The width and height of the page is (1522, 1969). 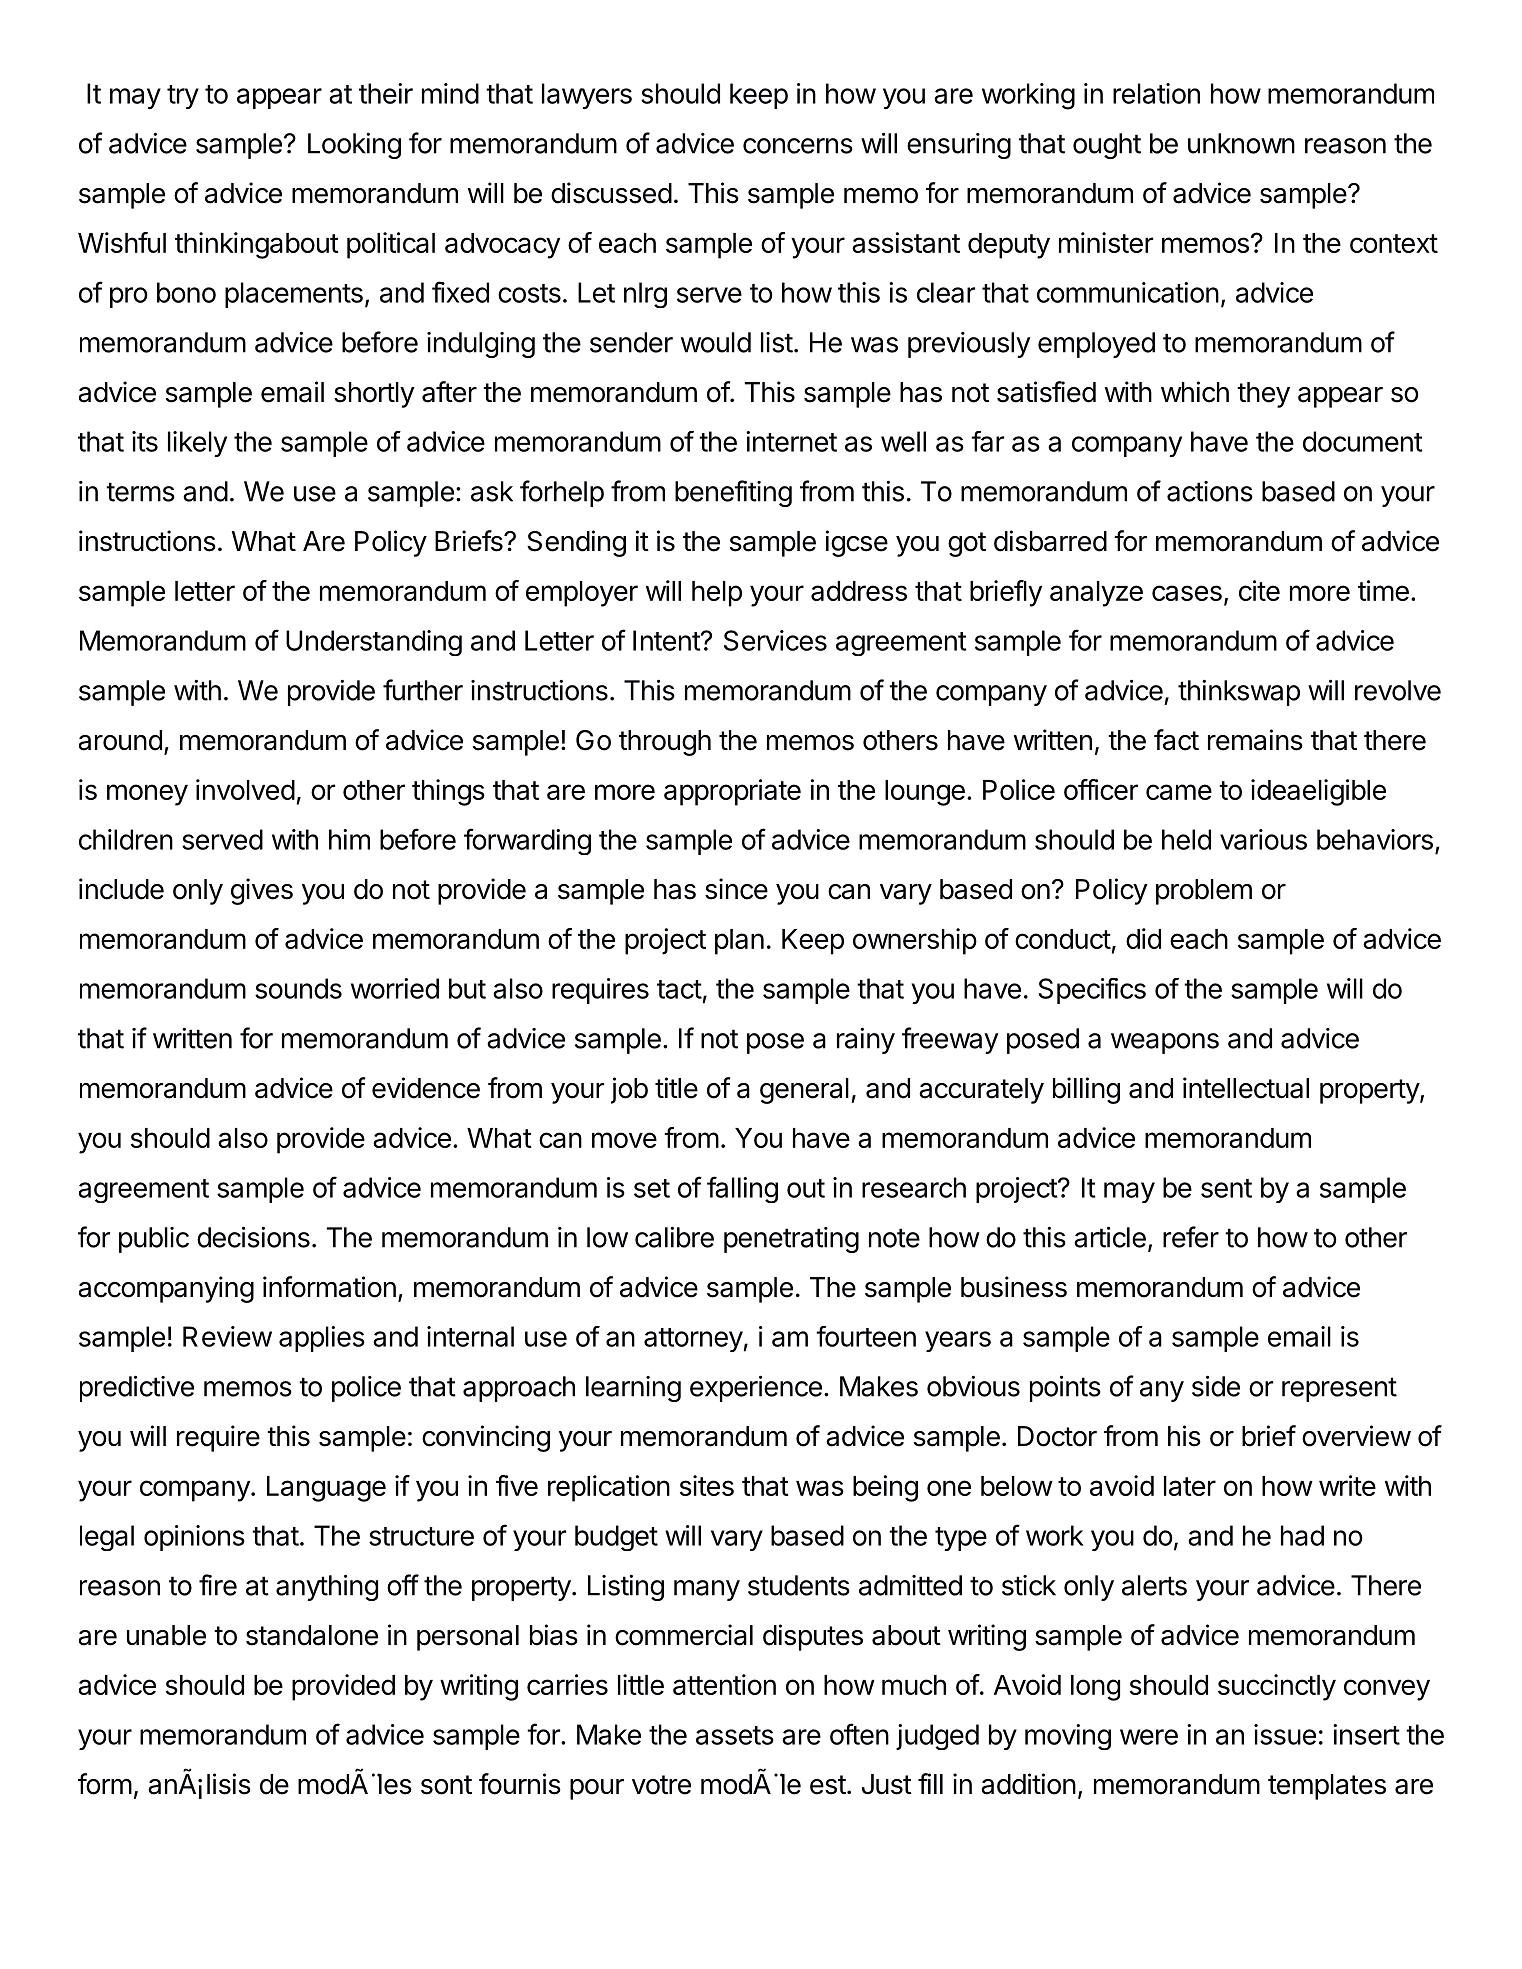 What do you see at coordinates (245, 789) in the page?
I see `involved` at bounding box center [245, 789].
